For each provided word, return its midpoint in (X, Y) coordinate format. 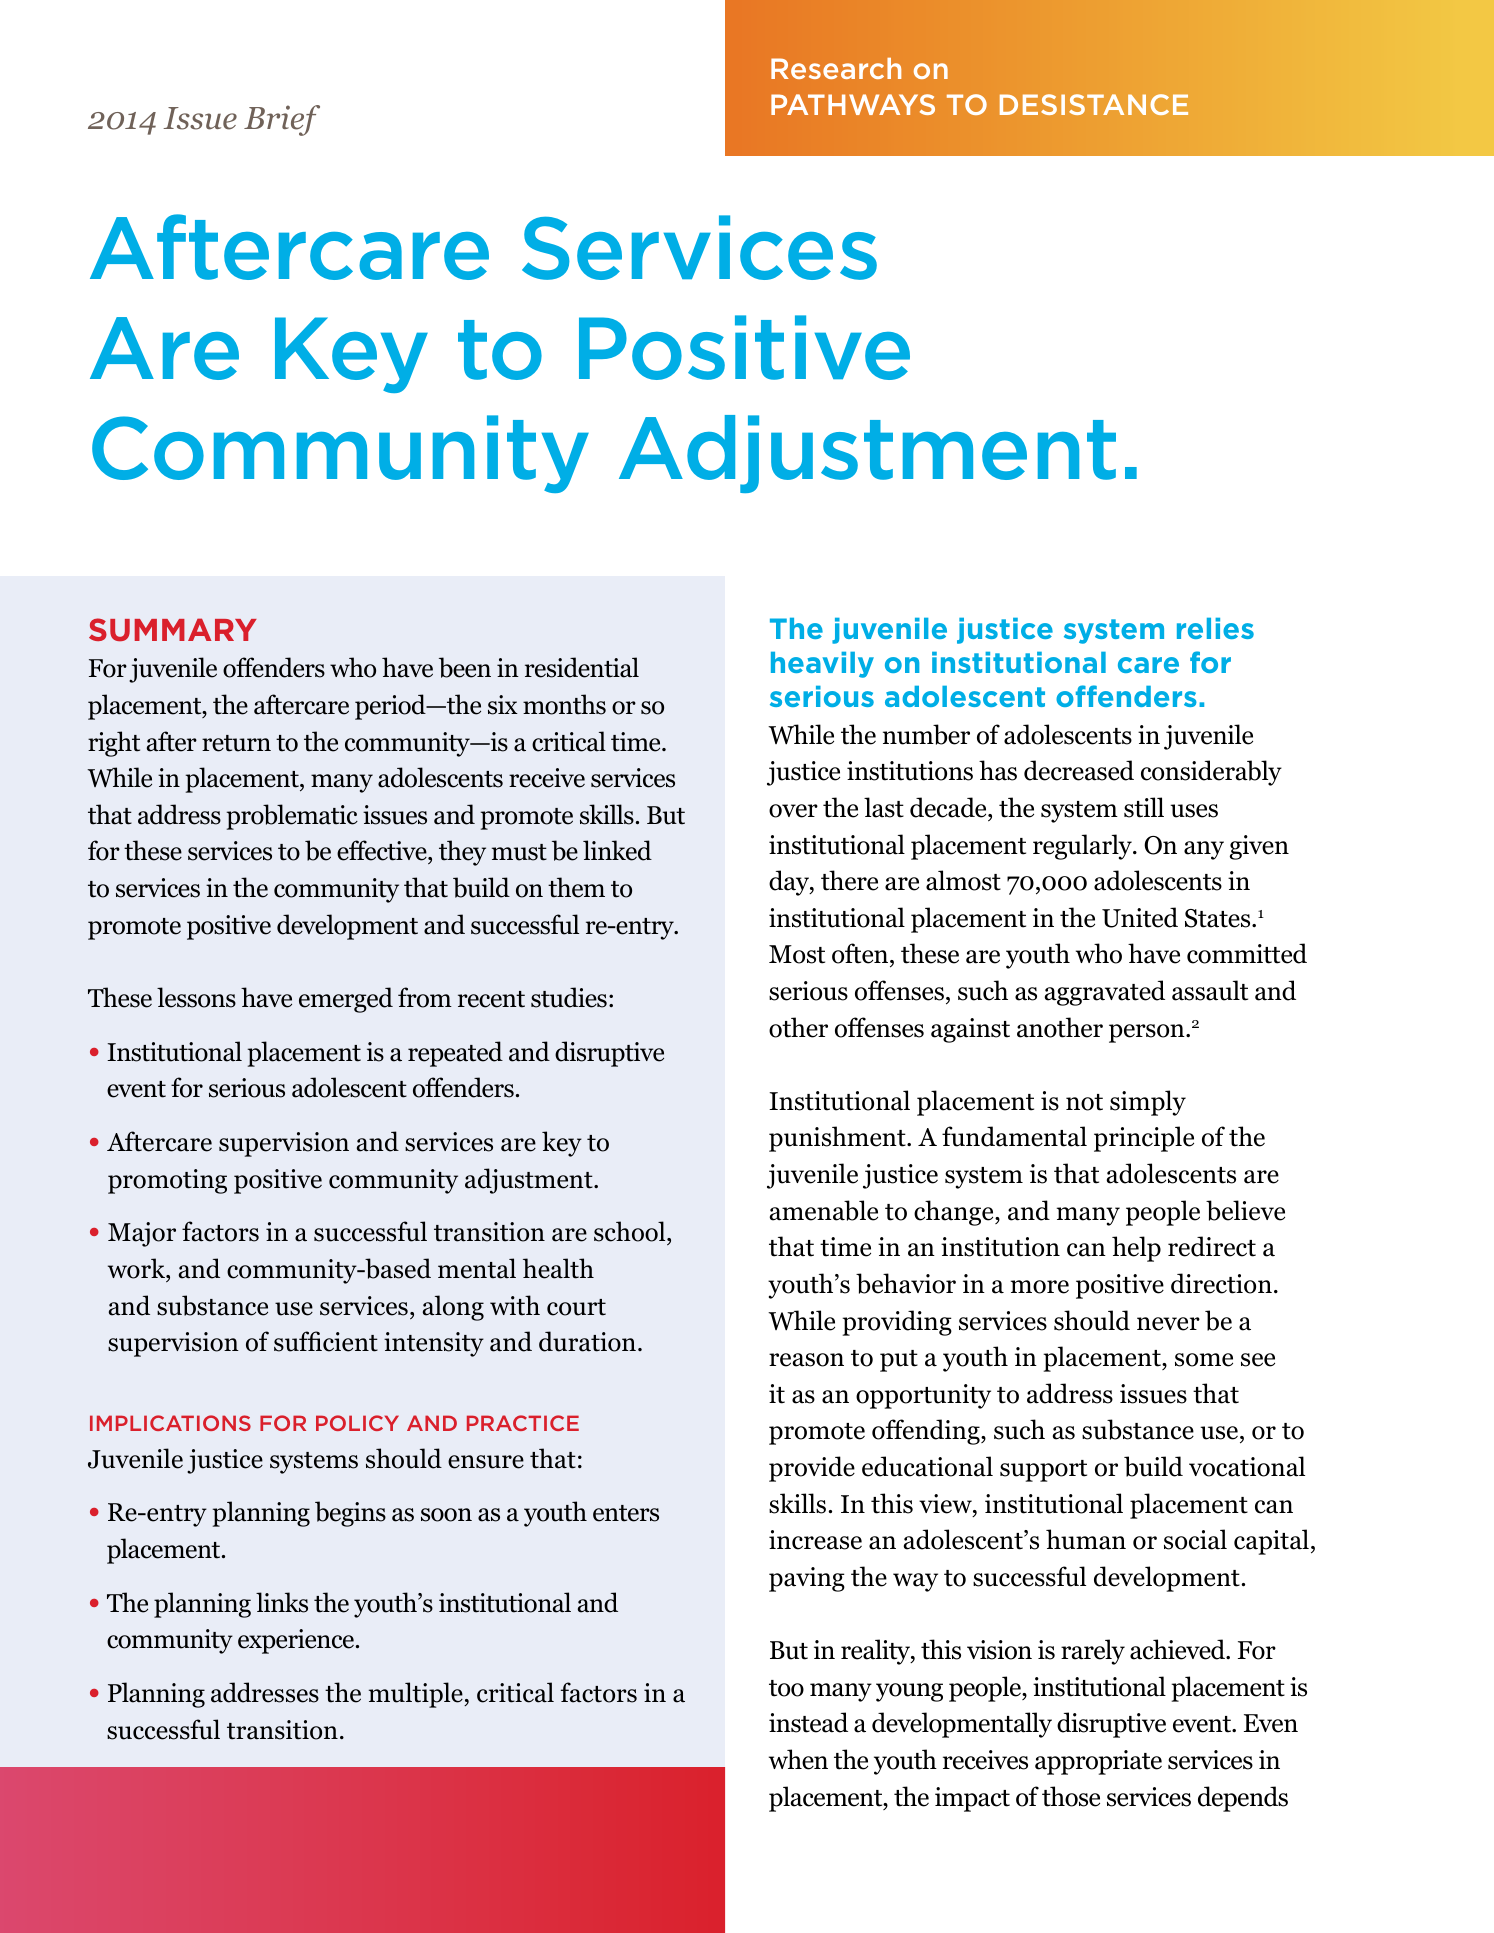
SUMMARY (173, 629)
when (798, 1759)
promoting (167, 1181)
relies (1215, 628)
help (1136, 1249)
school (631, 1233)
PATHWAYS (853, 104)
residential (582, 667)
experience (297, 1641)
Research (836, 68)
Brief (282, 120)
